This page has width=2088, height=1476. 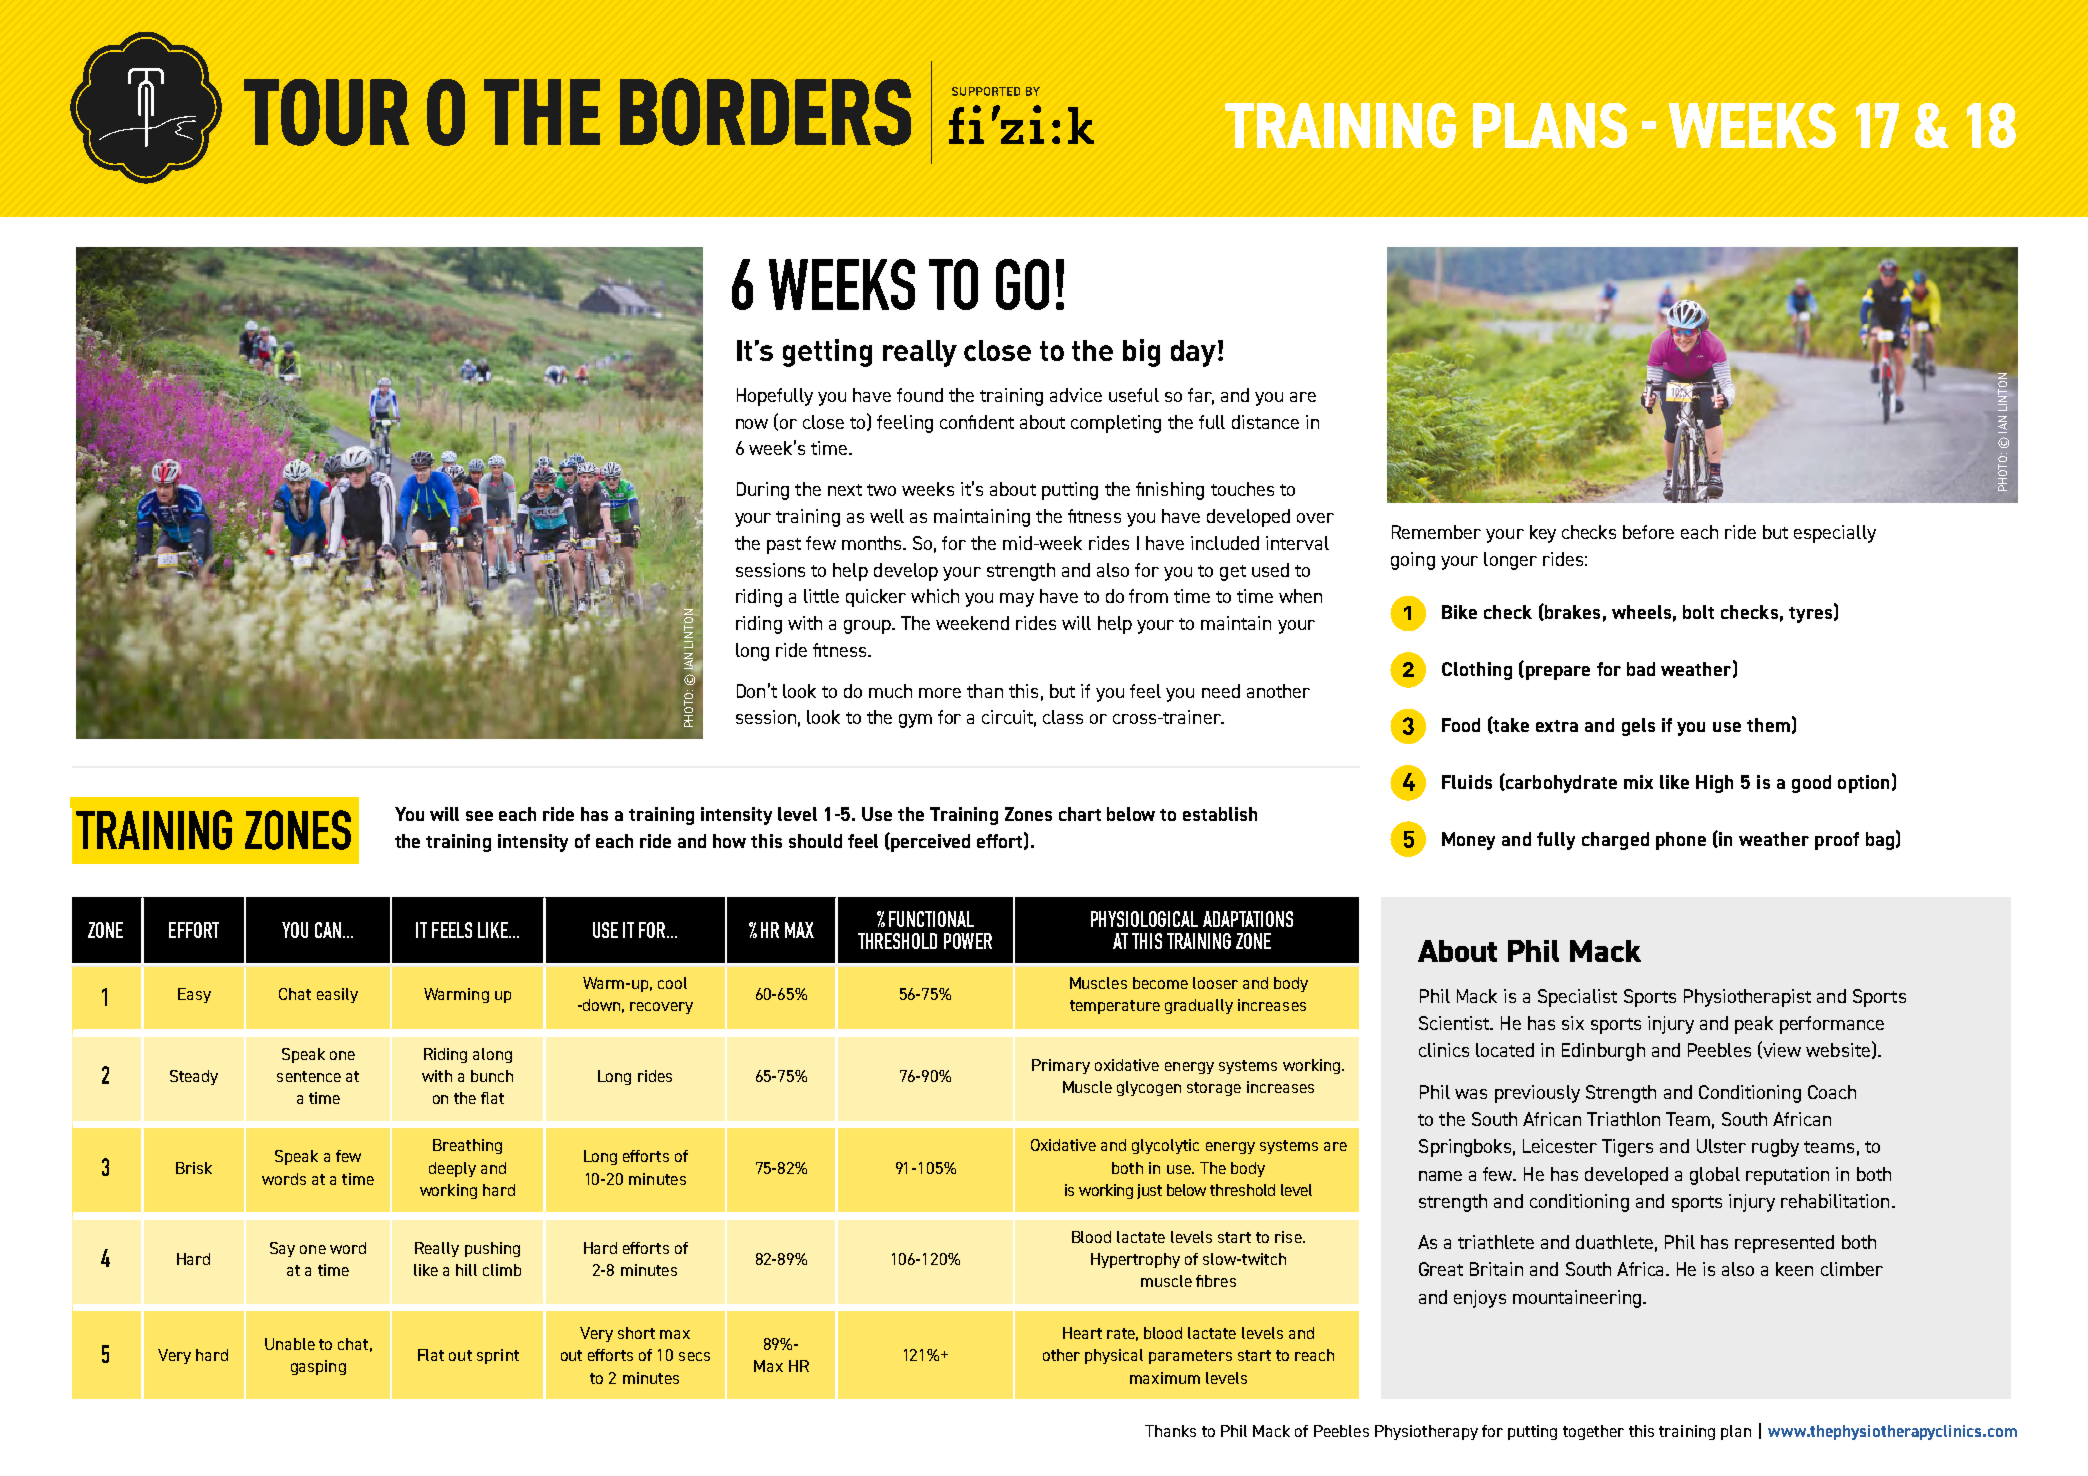 I want to click on global, so click(x=1715, y=1176).
